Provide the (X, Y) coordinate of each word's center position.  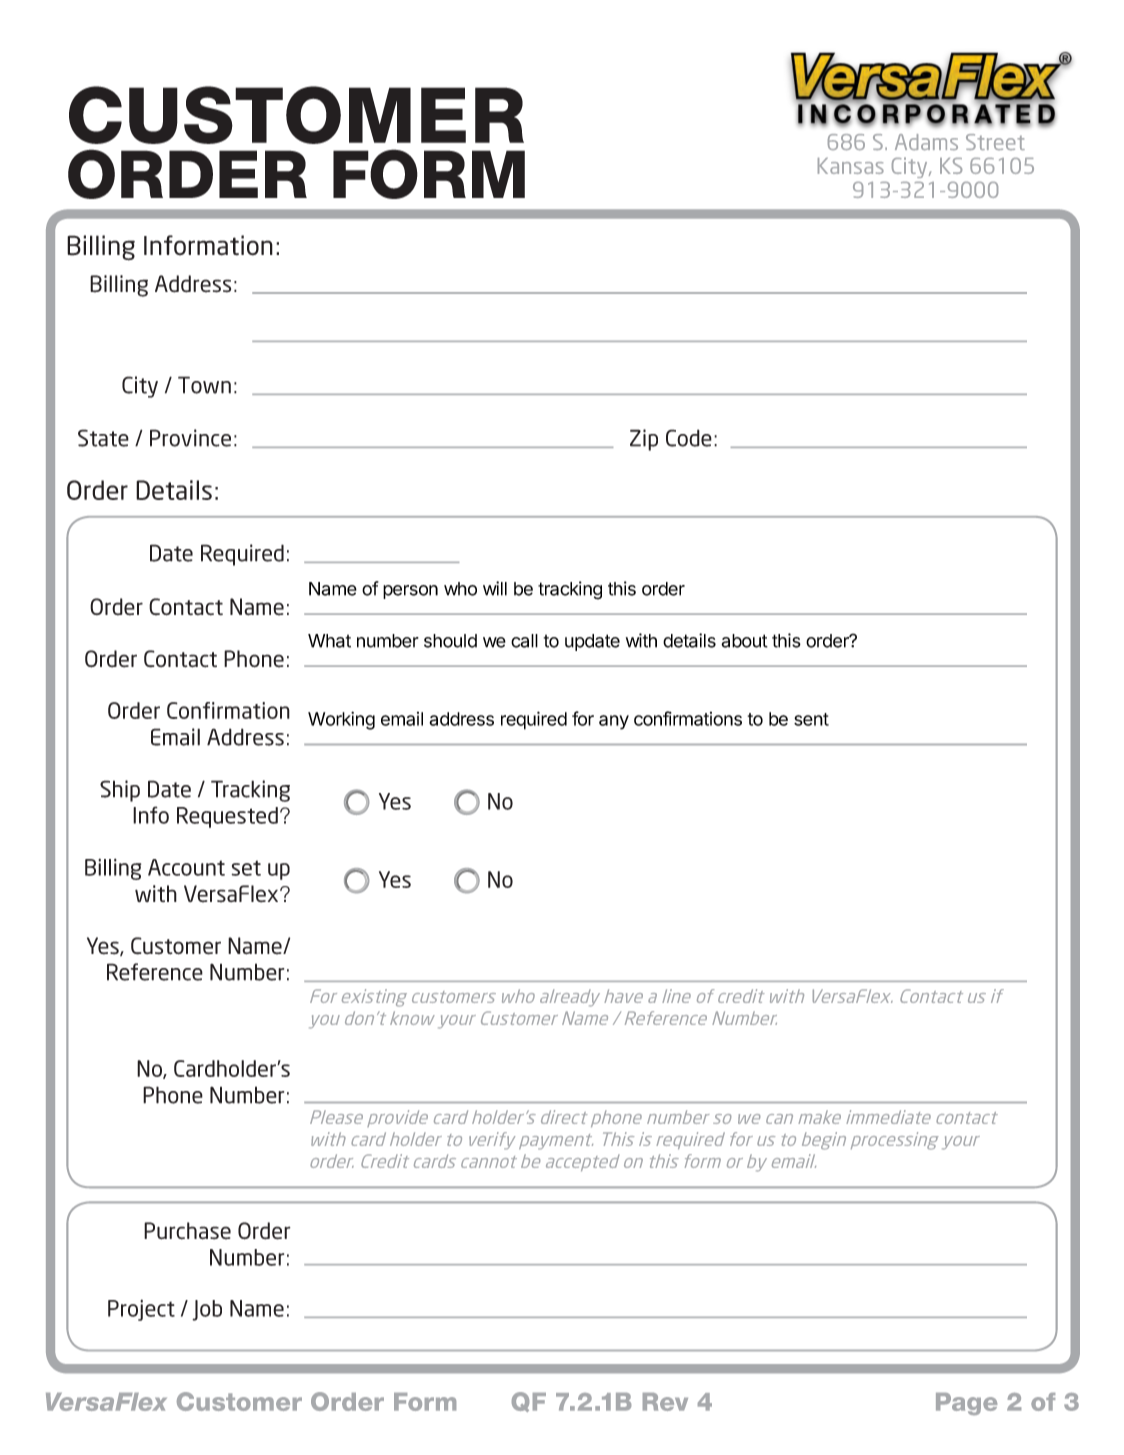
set (246, 868)
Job (207, 1310)
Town (204, 385)
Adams (926, 142)
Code (689, 438)
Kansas (851, 166)
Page (966, 1404)
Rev (665, 1402)
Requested (227, 817)
